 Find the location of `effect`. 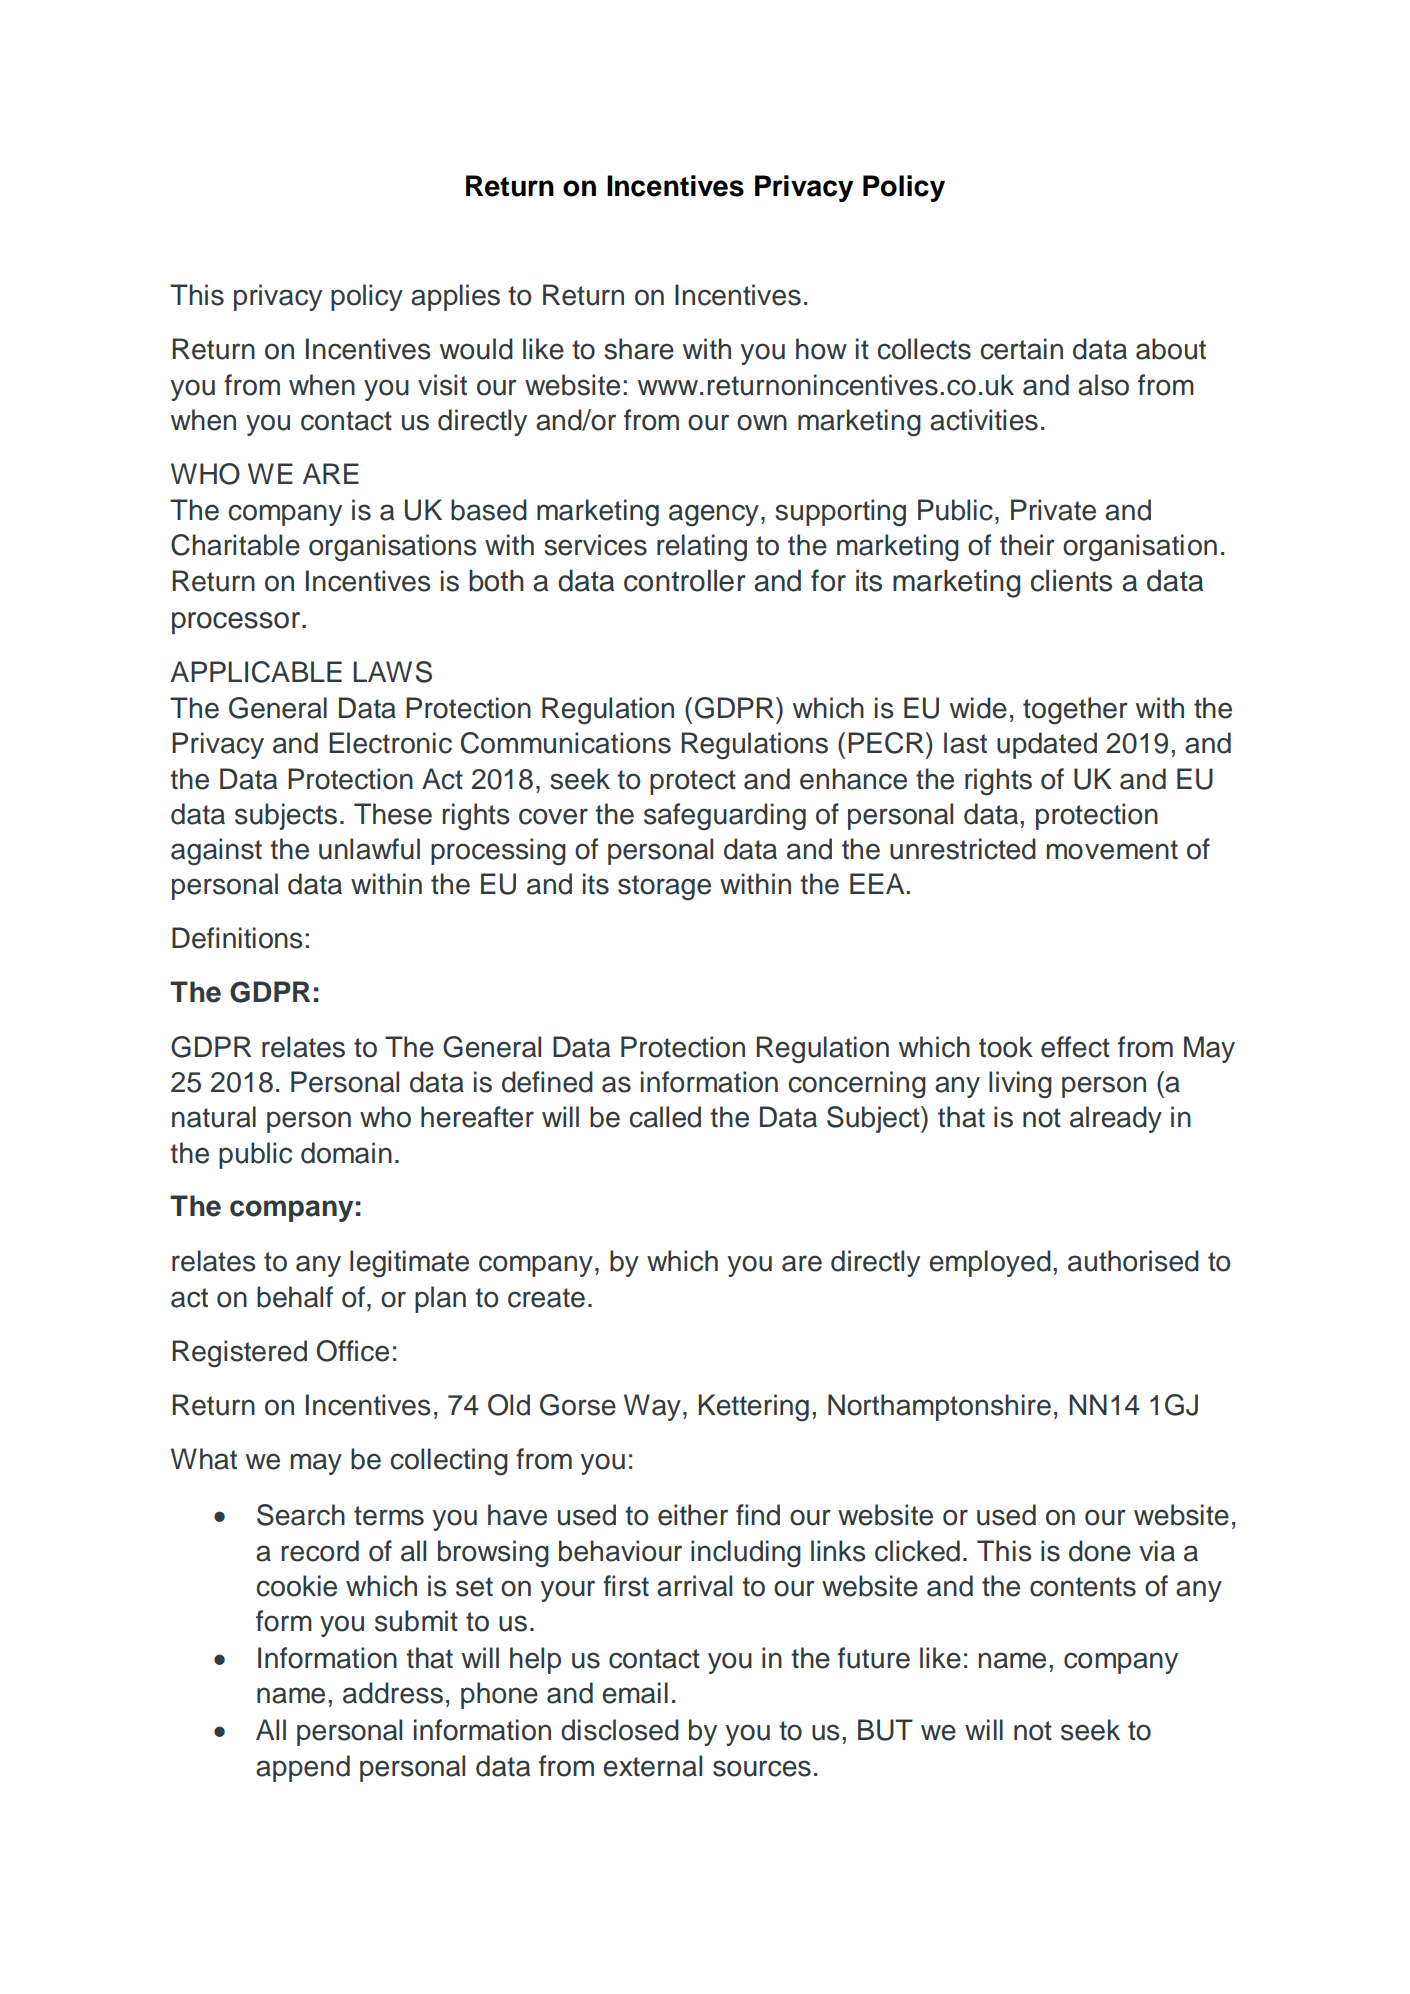

effect is located at coordinates (1075, 1047).
